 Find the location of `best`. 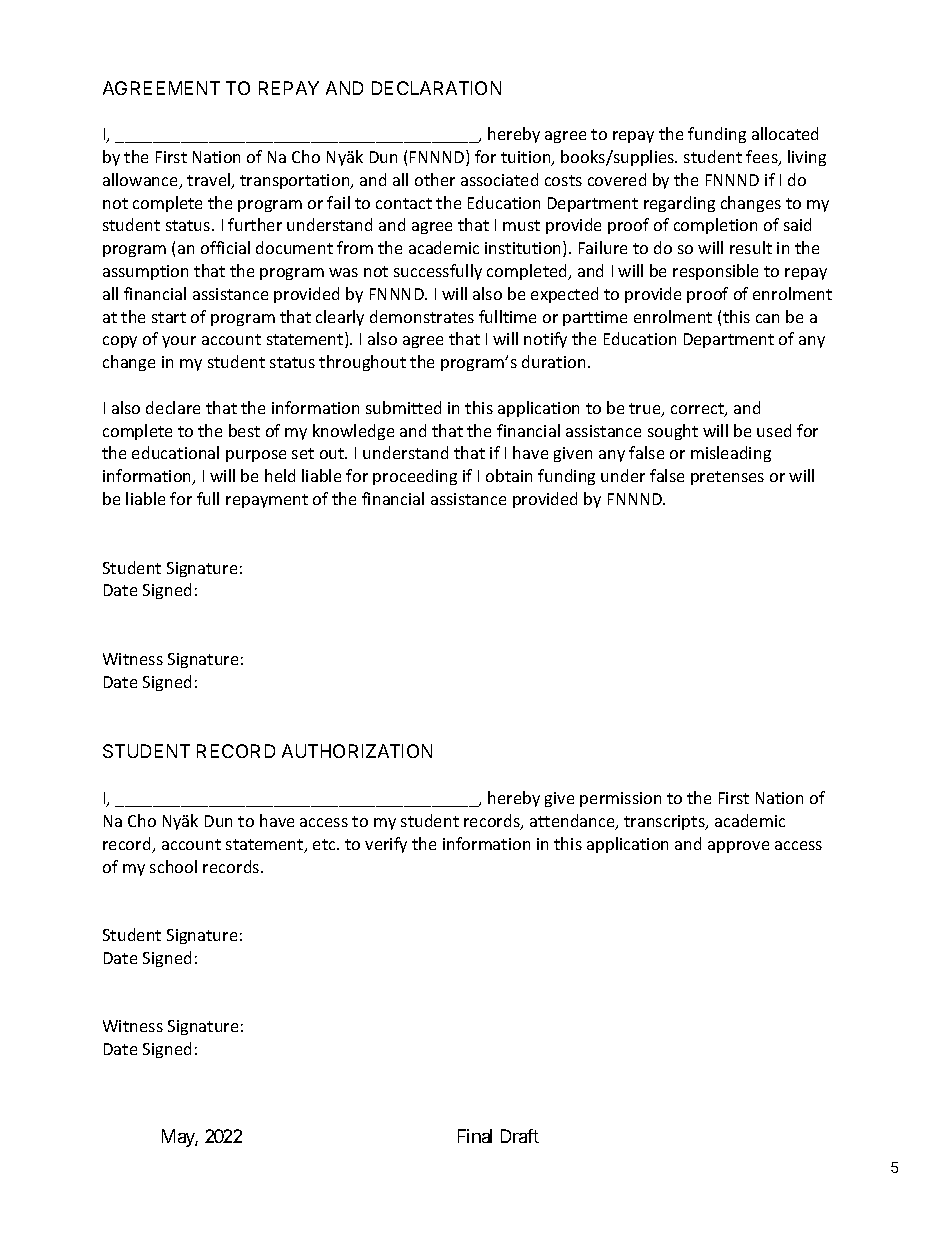

best is located at coordinates (244, 430).
